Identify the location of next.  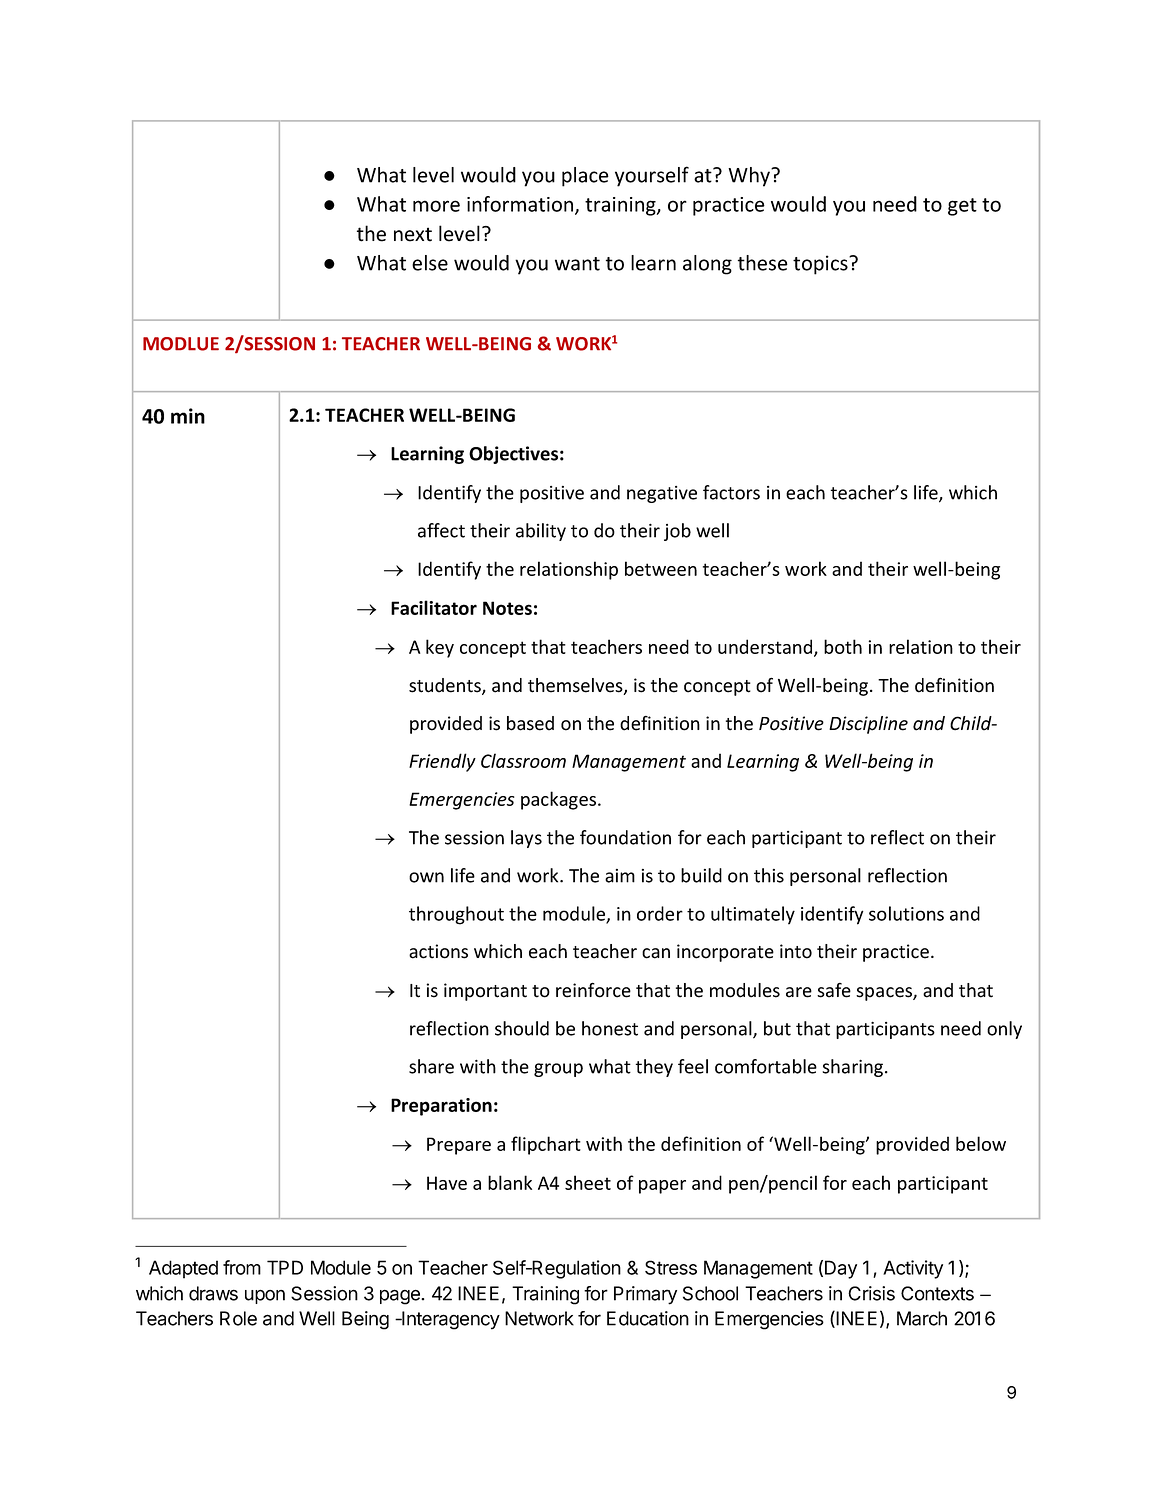
(413, 234).
